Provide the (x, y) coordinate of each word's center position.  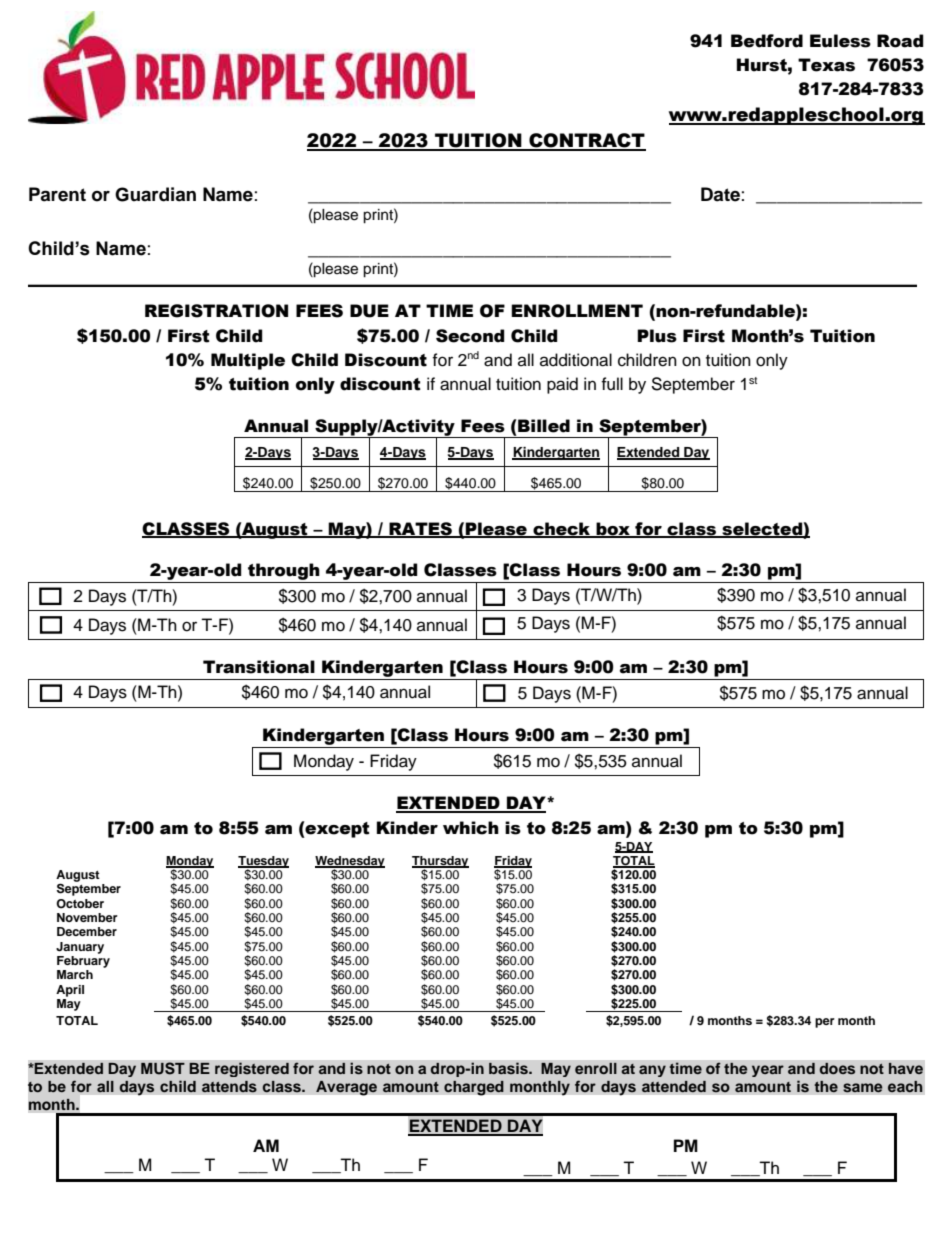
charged (474, 1088)
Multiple (248, 361)
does (837, 1068)
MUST (163, 1068)
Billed (544, 426)
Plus (657, 336)
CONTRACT (586, 141)
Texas (826, 65)
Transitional (259, 667)
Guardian (155, 194)
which (471, 828)
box (613, 529)
